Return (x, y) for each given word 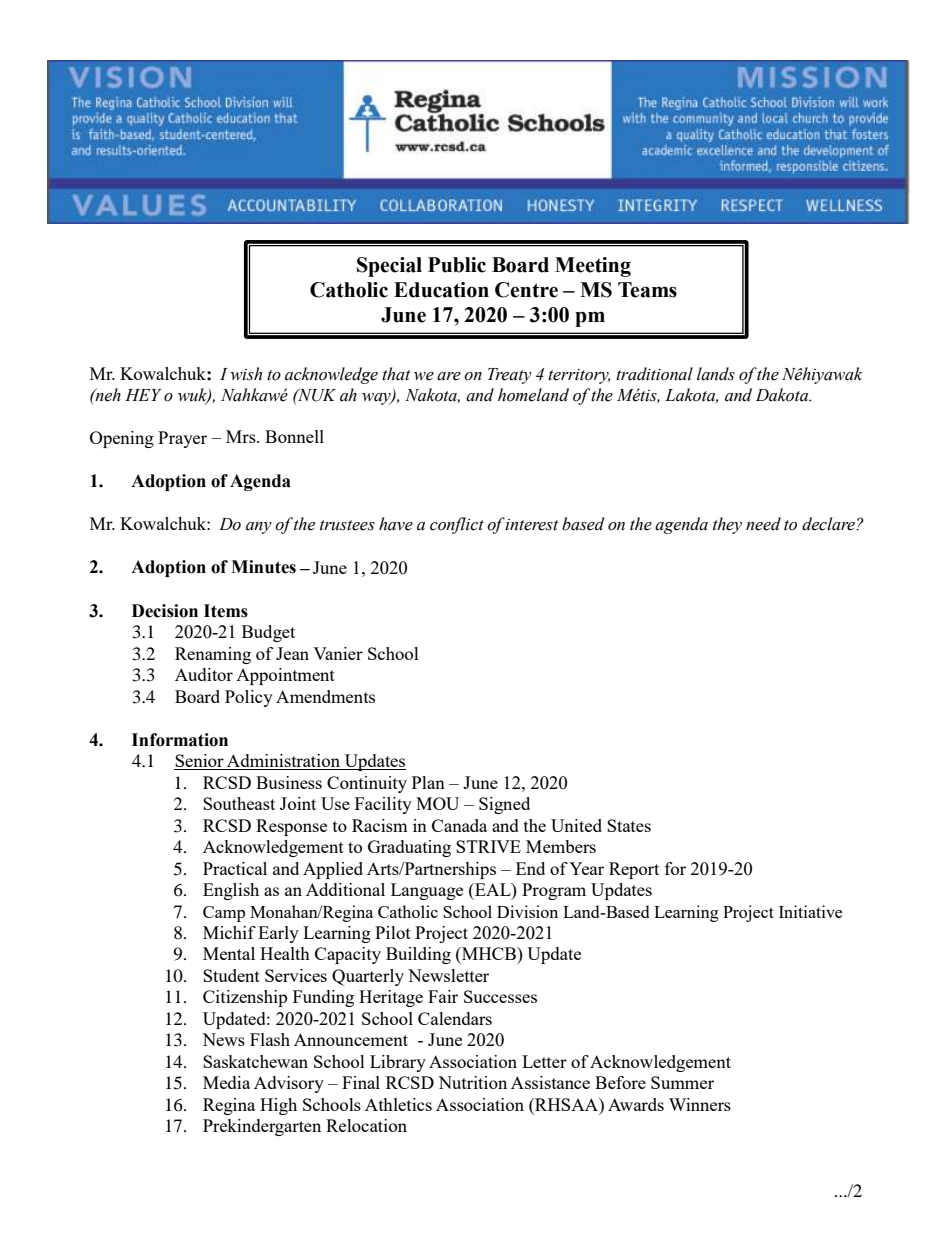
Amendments (325, 696)
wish (246, 374)
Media (226, 1082)
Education (441, 290)
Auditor (204, 674)
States (629, 825)
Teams (647, 290)
